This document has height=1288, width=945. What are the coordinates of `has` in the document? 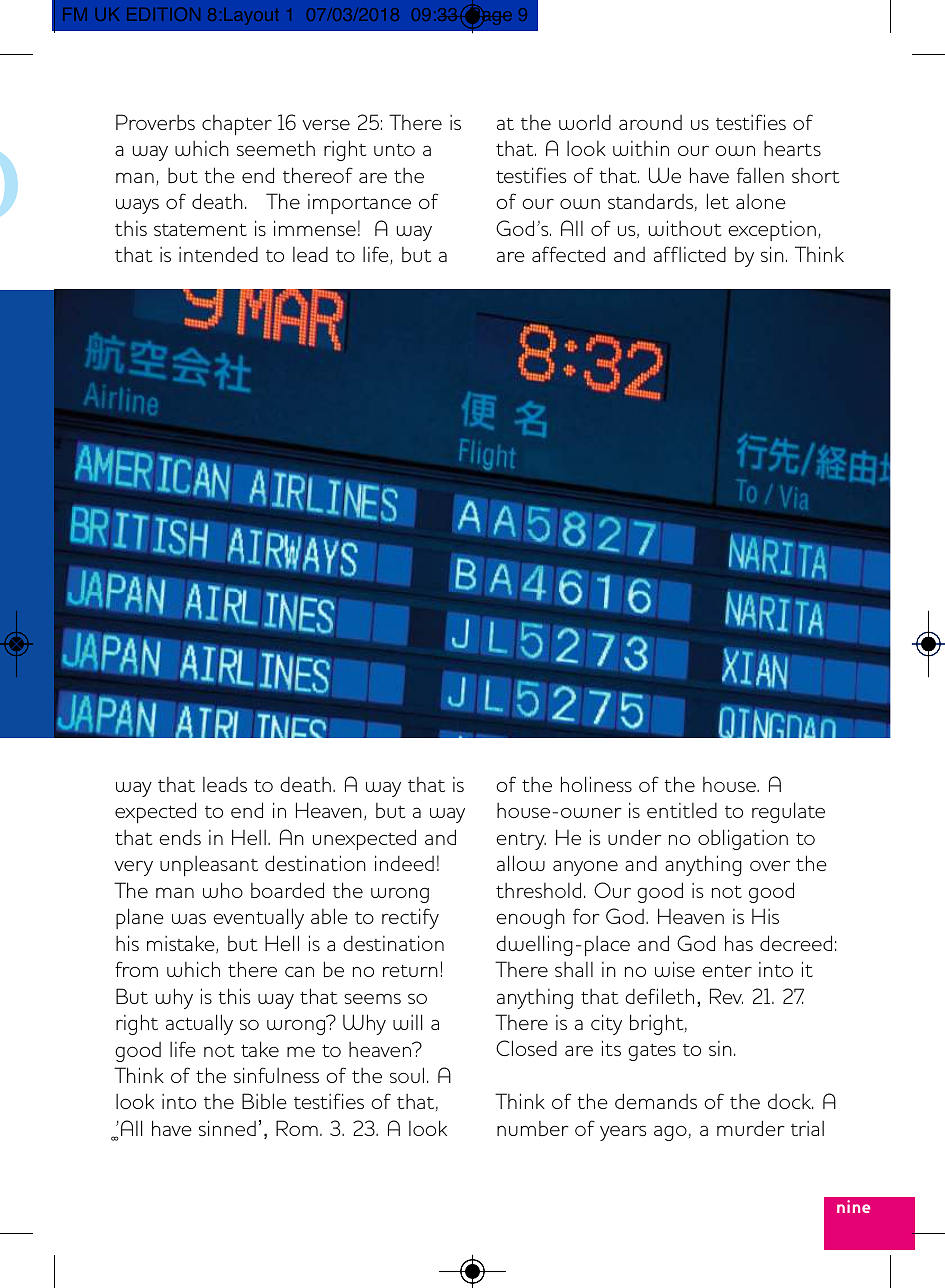 It's located at (739, 943).
